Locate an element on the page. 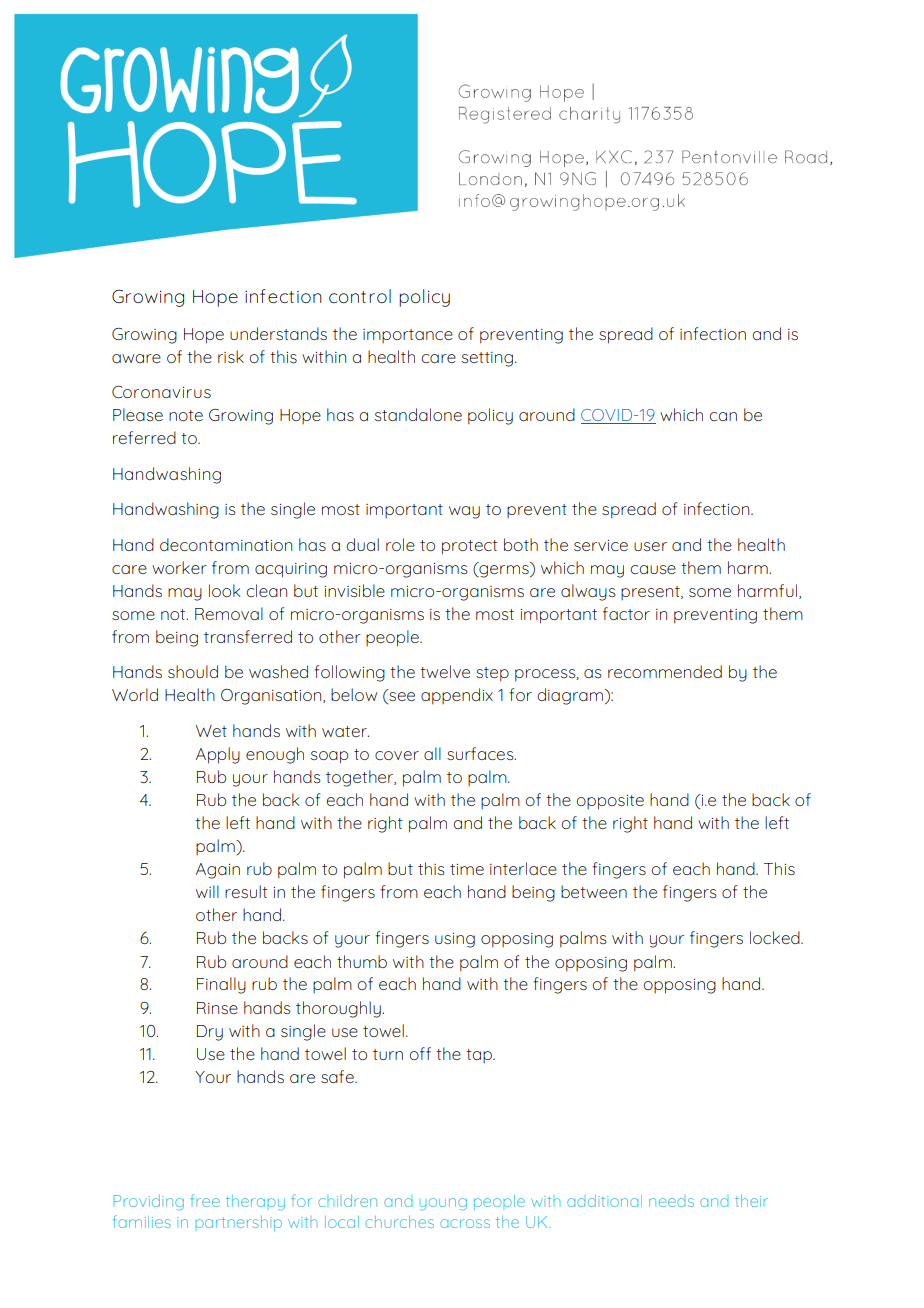  Removal is located at coordinates (229, 613).
